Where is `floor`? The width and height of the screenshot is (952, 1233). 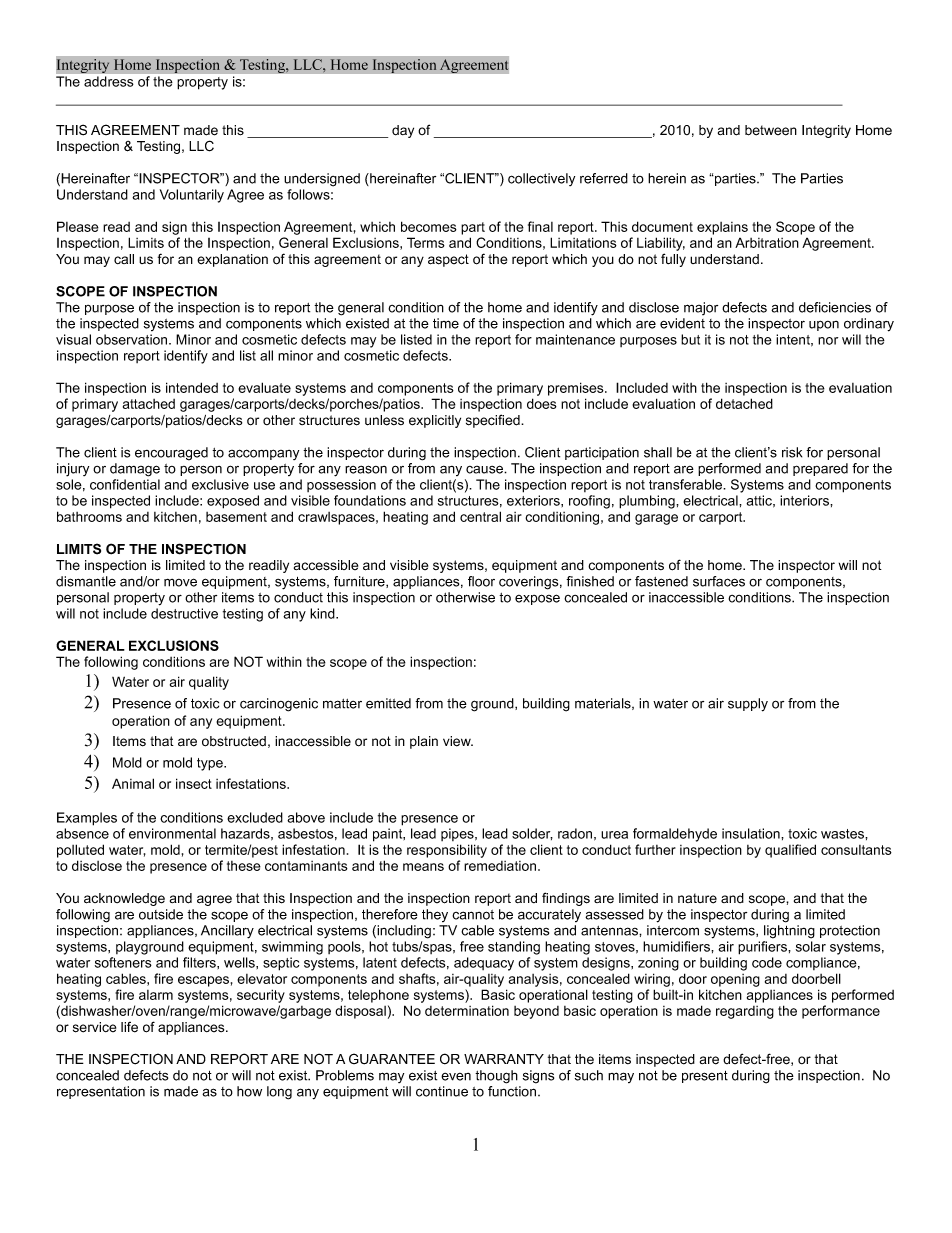
floor is located at coordinates (481, 581).
